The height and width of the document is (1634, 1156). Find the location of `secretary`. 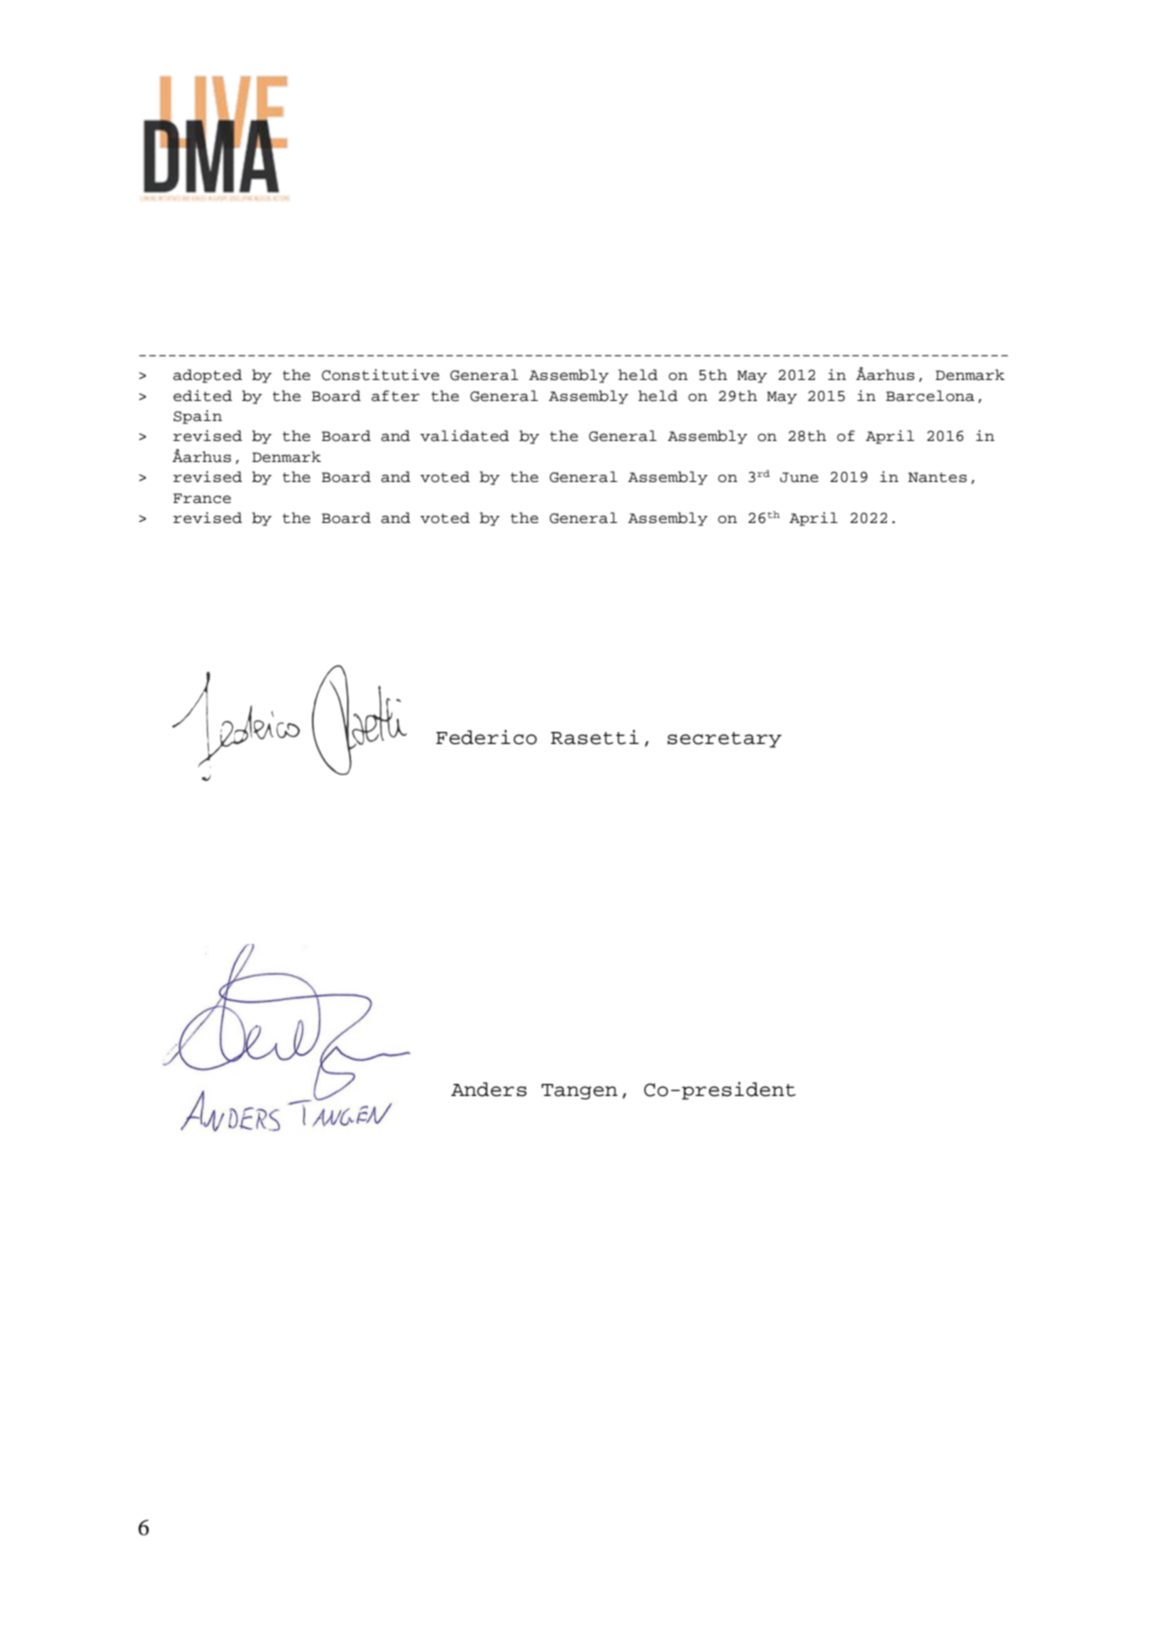

secretary is located at coordinates (724, 740).
